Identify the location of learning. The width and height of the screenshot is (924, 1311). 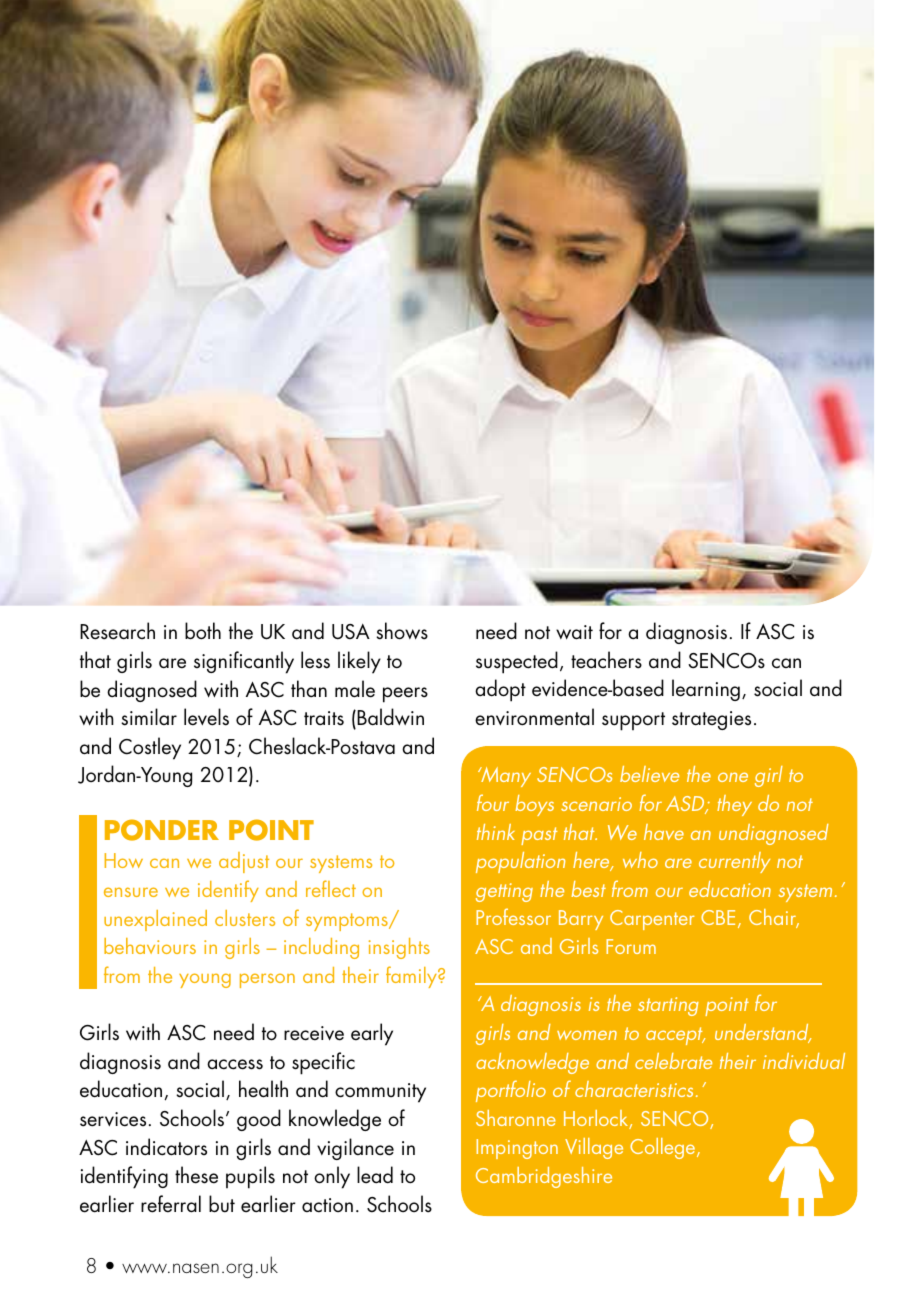
(706, 690).
